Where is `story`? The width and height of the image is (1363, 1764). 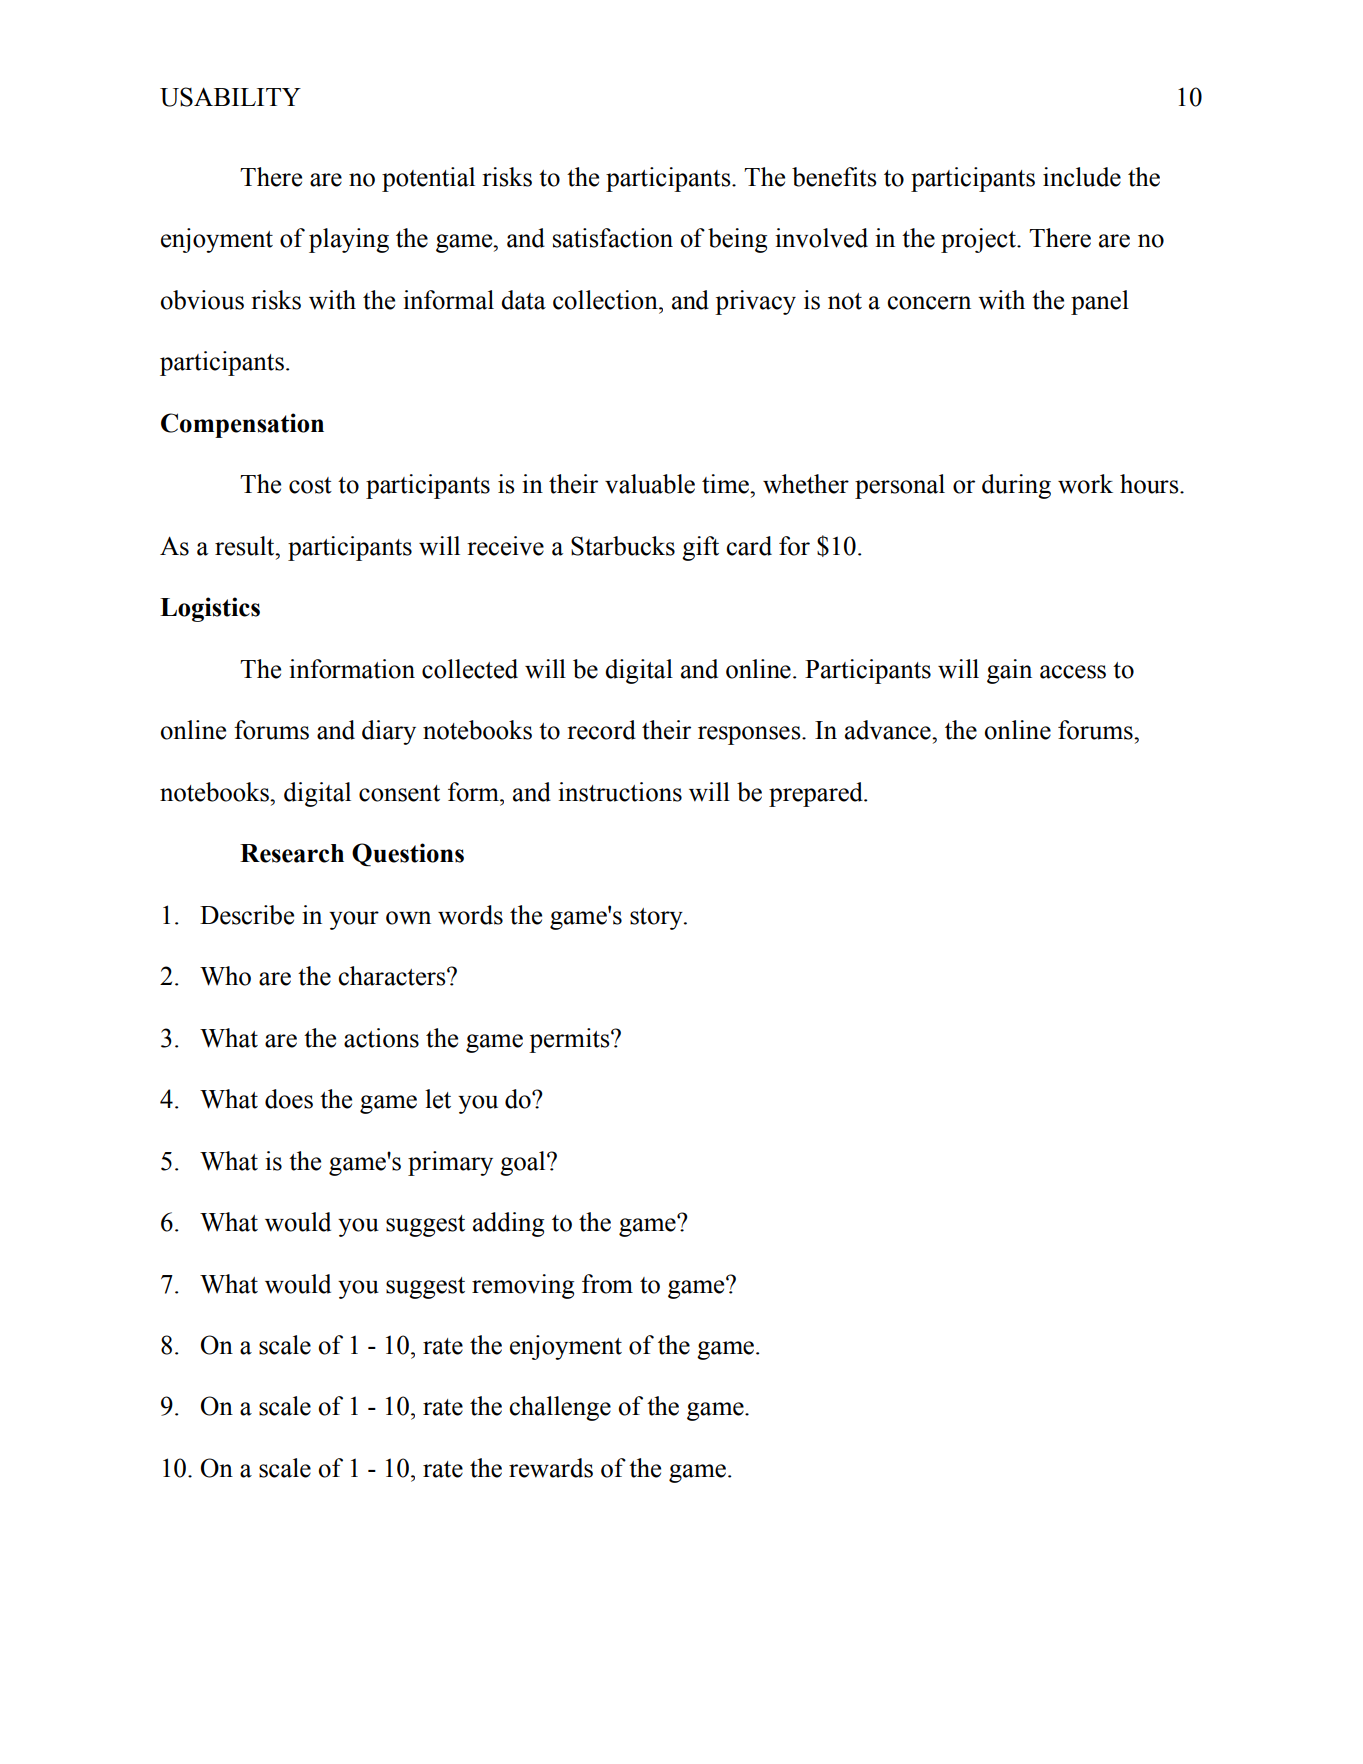
story is located at coordinates (657, 919).
